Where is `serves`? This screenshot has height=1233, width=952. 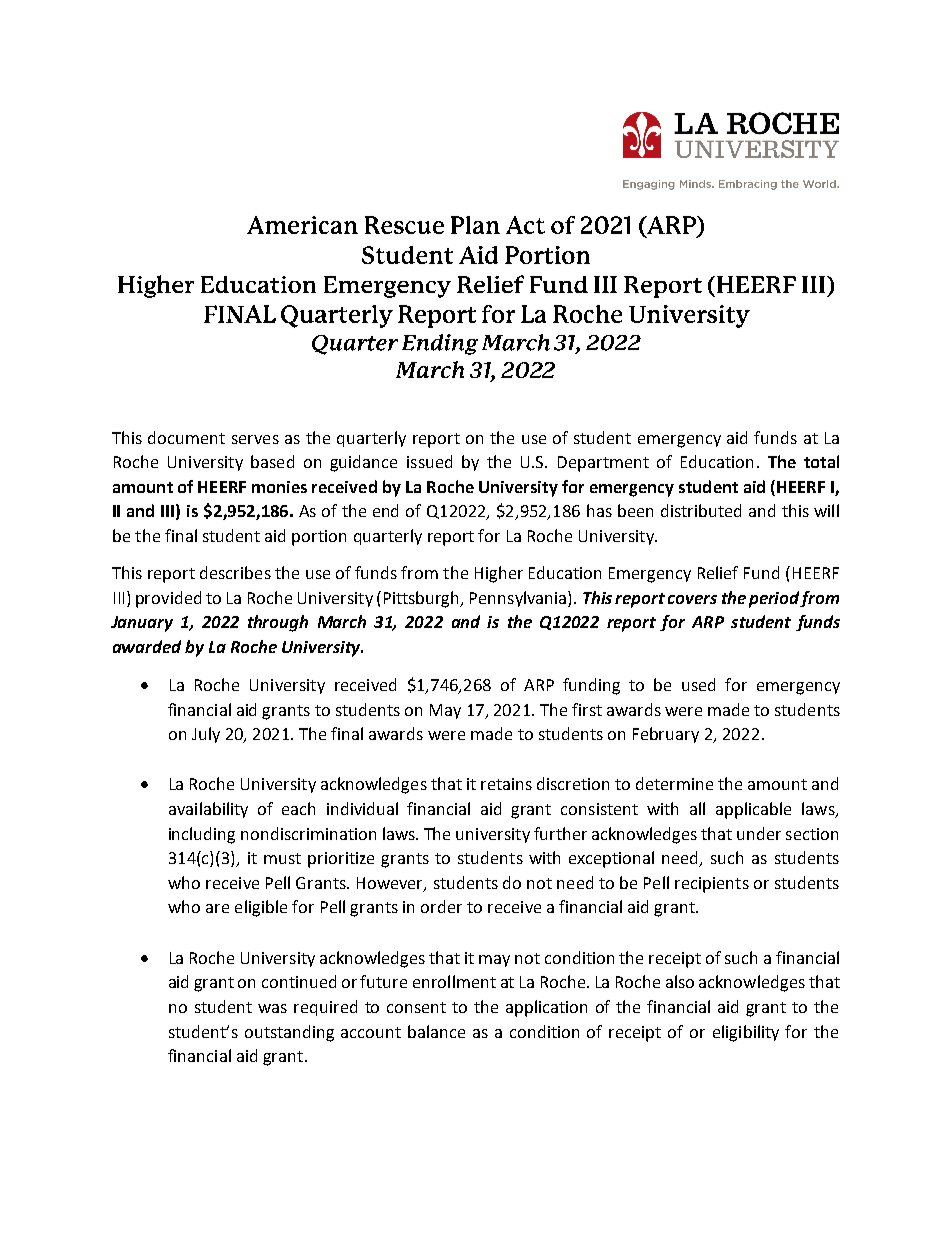 serves is located at coordinates (255, 439).
